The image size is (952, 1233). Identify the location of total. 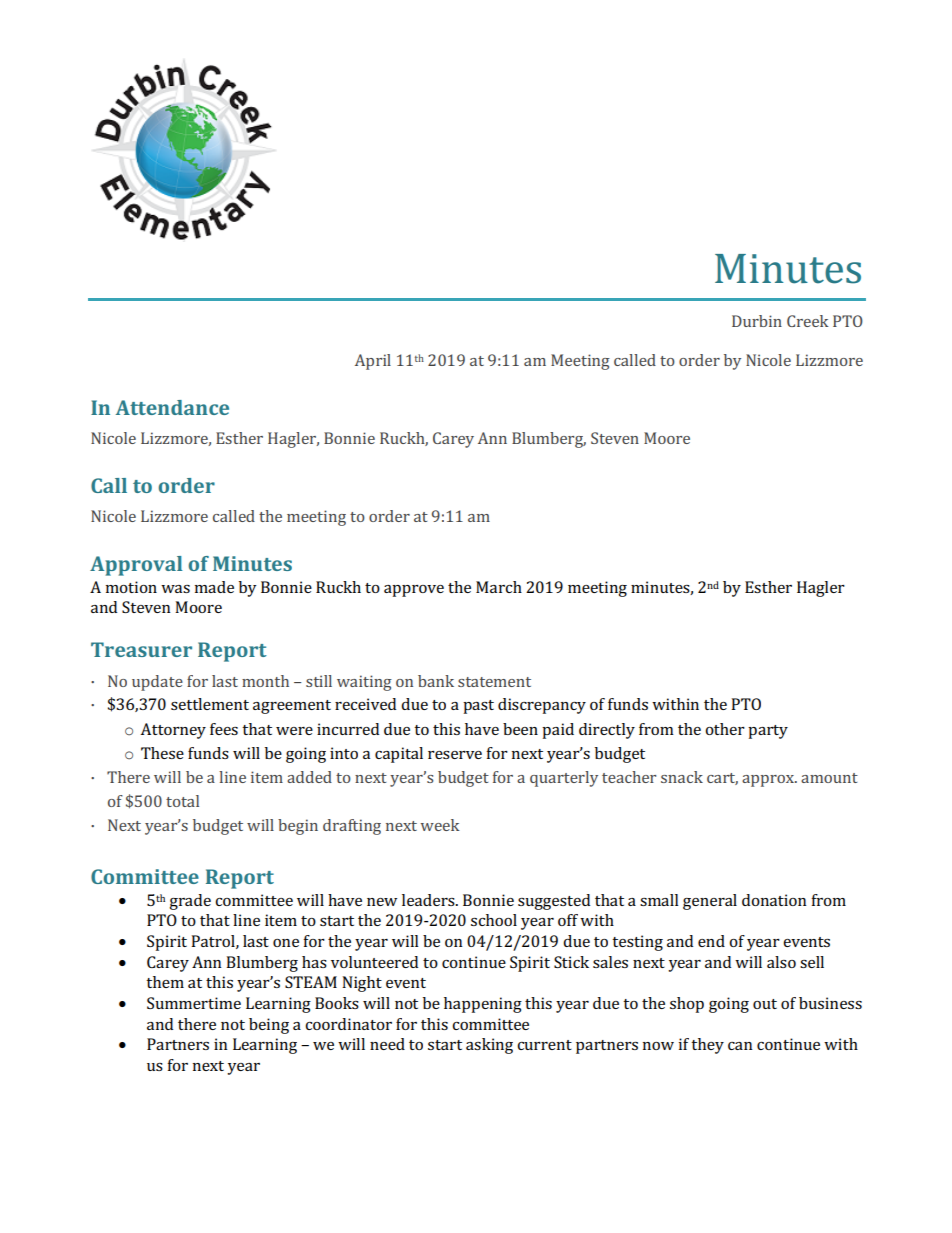
(182, 801).
